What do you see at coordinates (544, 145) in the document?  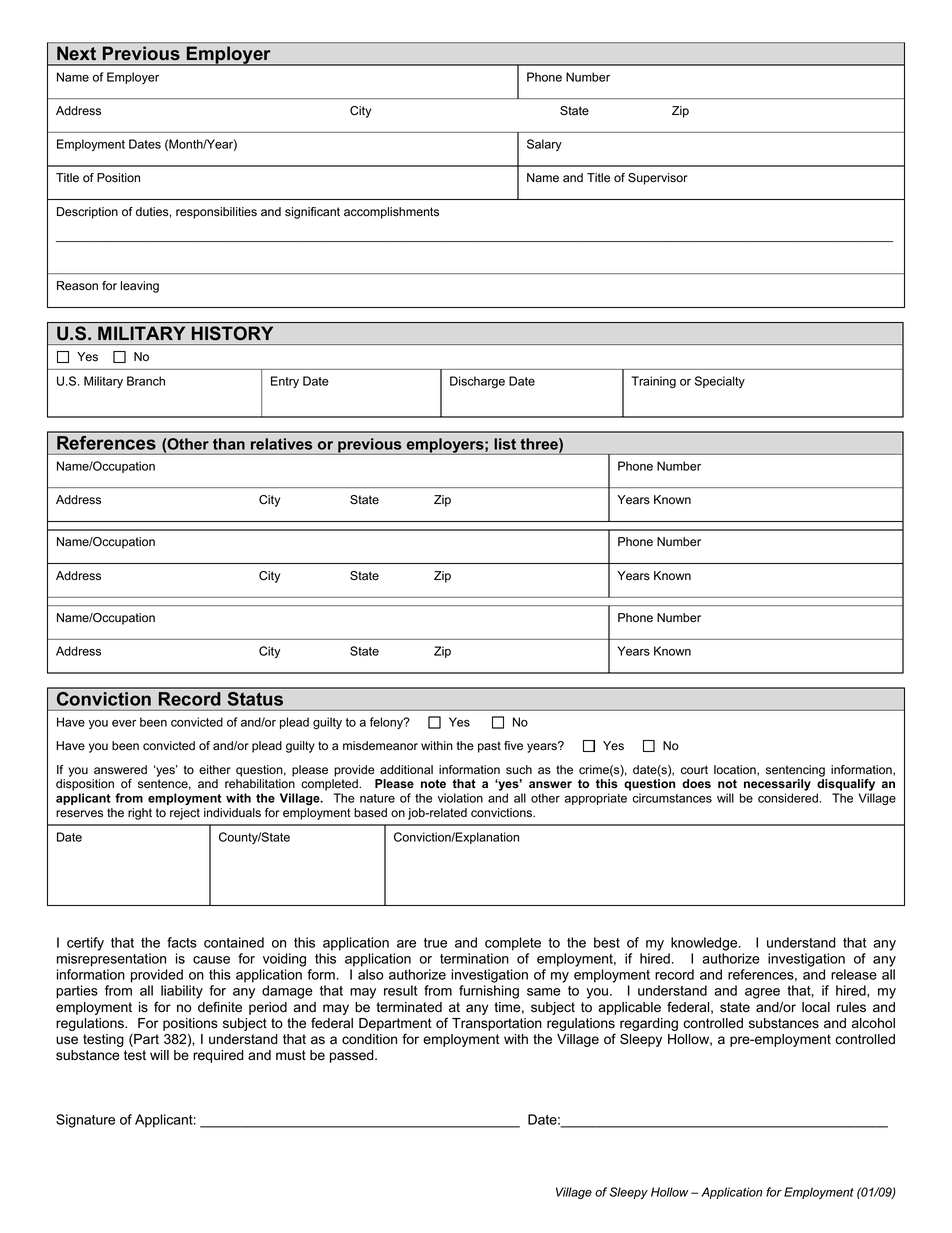 I see `Salary` at bounding box center [544, 145].
